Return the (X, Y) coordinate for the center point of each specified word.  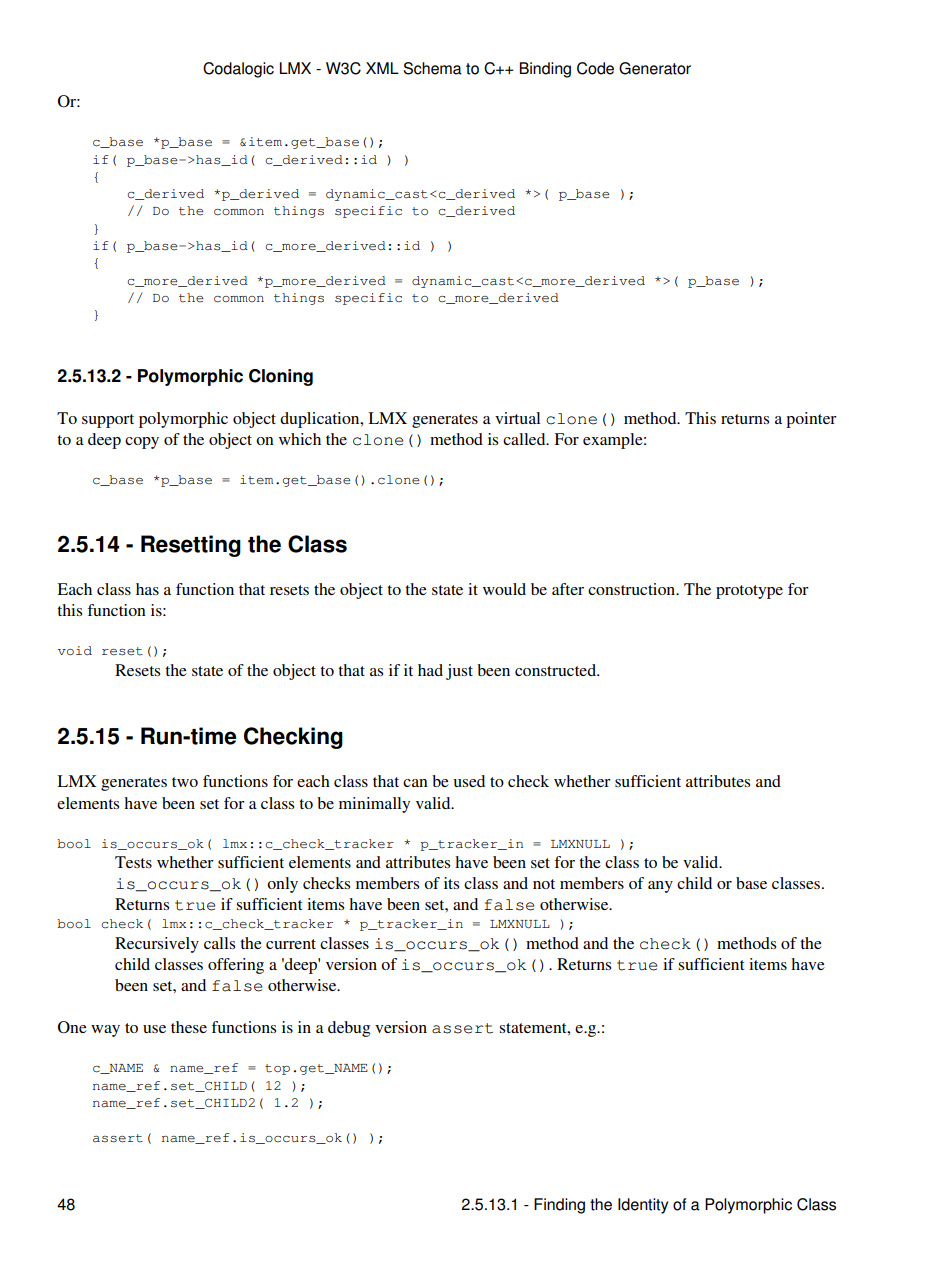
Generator (655, 68)
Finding (559, 1206)
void (75, 651)
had (430, 670)
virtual (517, 418)
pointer (811, 420)
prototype (749, 592)
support (108, 421)
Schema (432, 68)
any (660, 887)
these (189, 1027)
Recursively (157, 945)
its (451, 883)
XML (382, 68)
